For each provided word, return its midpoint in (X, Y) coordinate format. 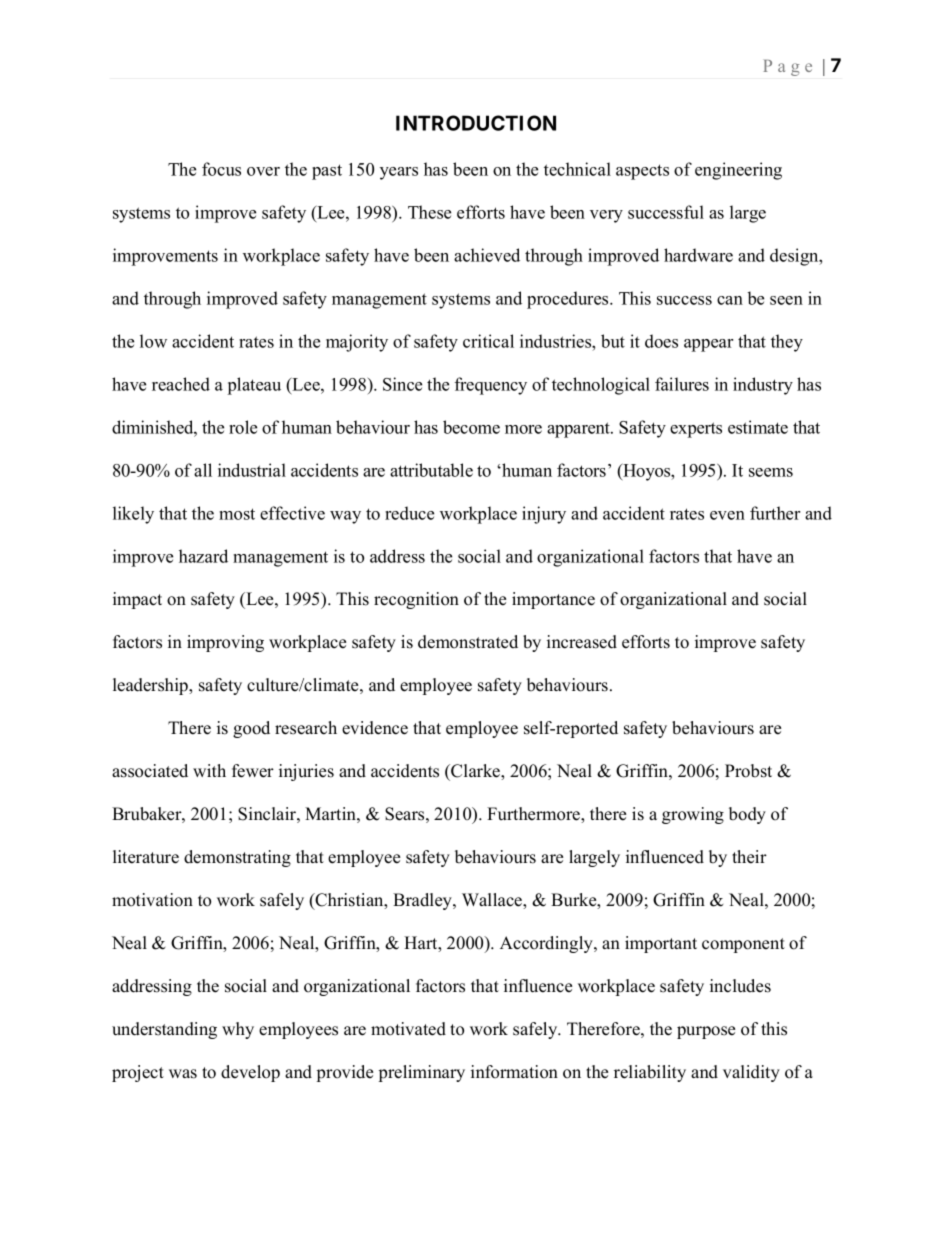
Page (788, 68)
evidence (375, 728)
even (727, 515)
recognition (416, 600)
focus (221, 169)
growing (693, 815)
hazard (203, 556)
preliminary (422, 1073)
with (209, 770)
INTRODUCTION (476, 123)
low (153, 341)
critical (488, 341)
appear (708, 345)
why (238, 1030)
